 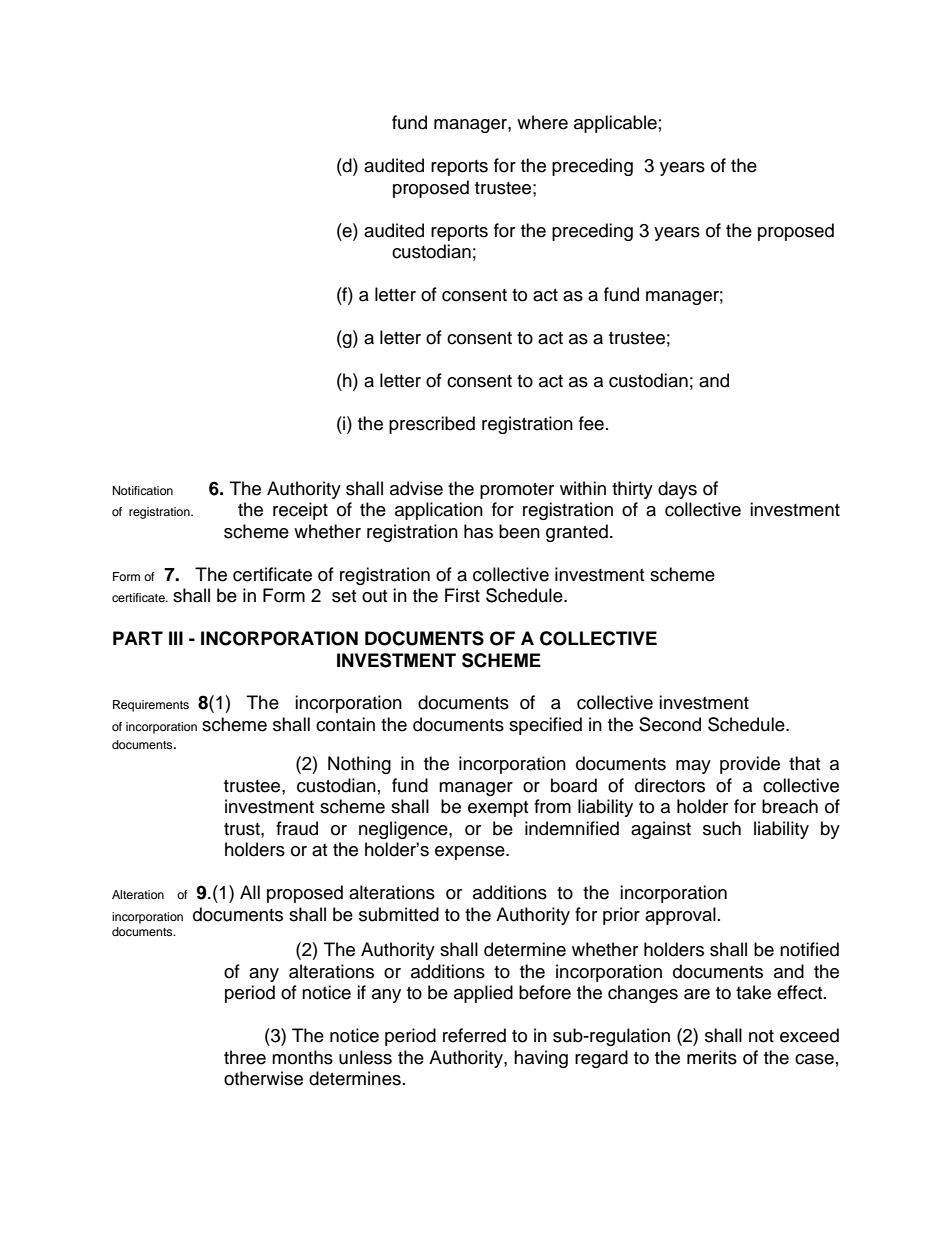 I want to click on referred, so click(x=474, y=1035).
